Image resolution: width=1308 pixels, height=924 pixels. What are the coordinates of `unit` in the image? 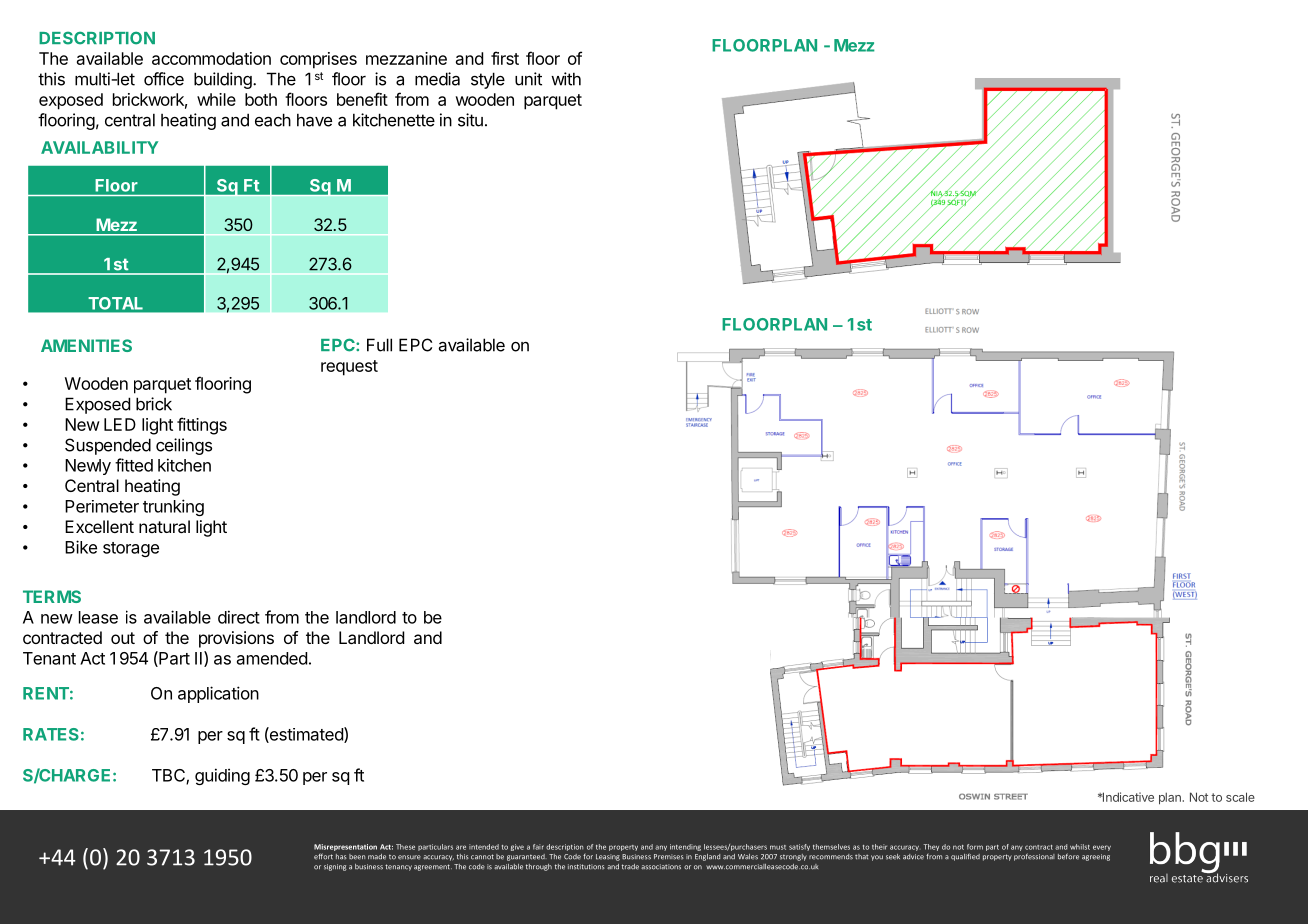 It's located at (528, 79).
